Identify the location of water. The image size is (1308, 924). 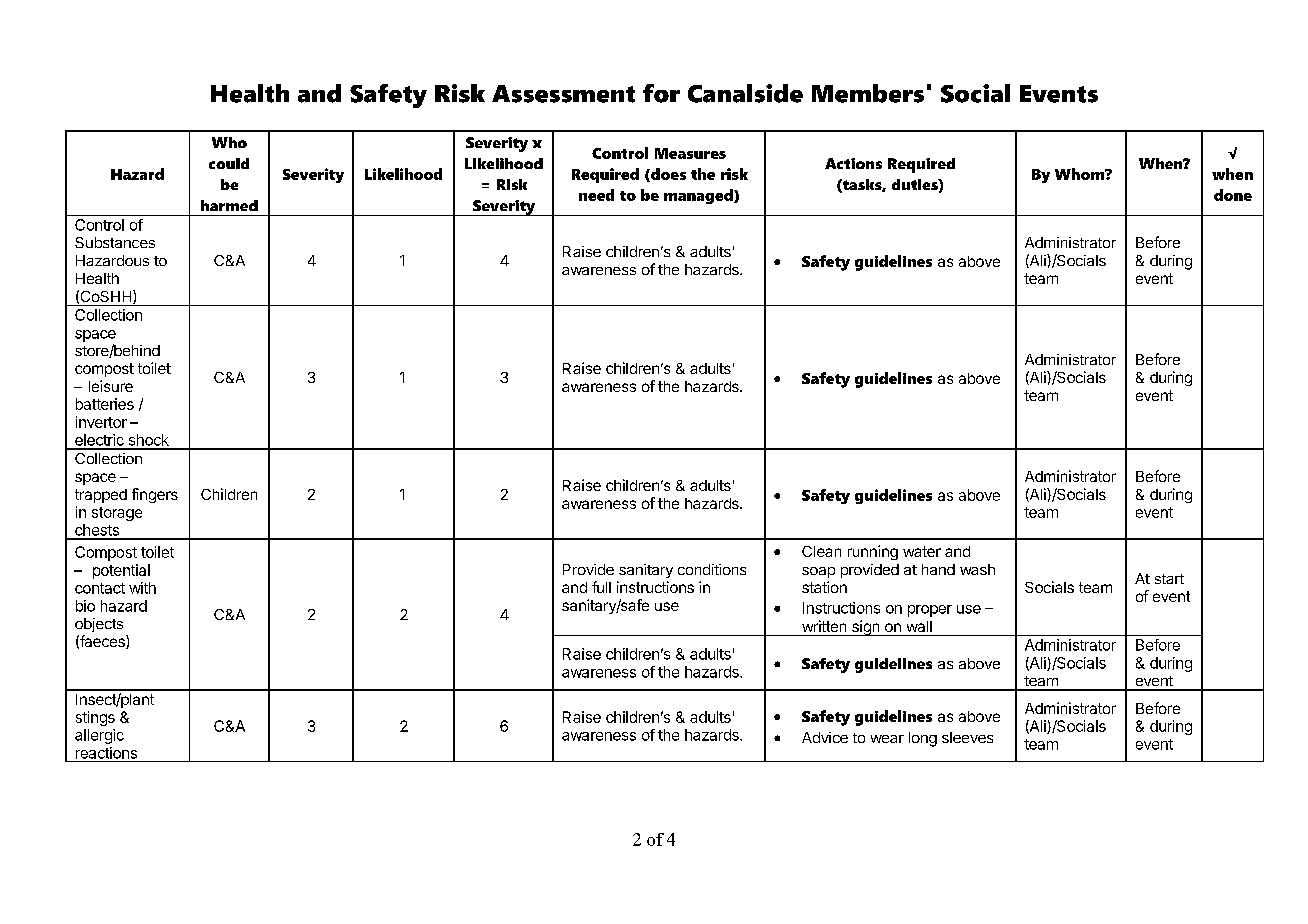
(922, 551).
